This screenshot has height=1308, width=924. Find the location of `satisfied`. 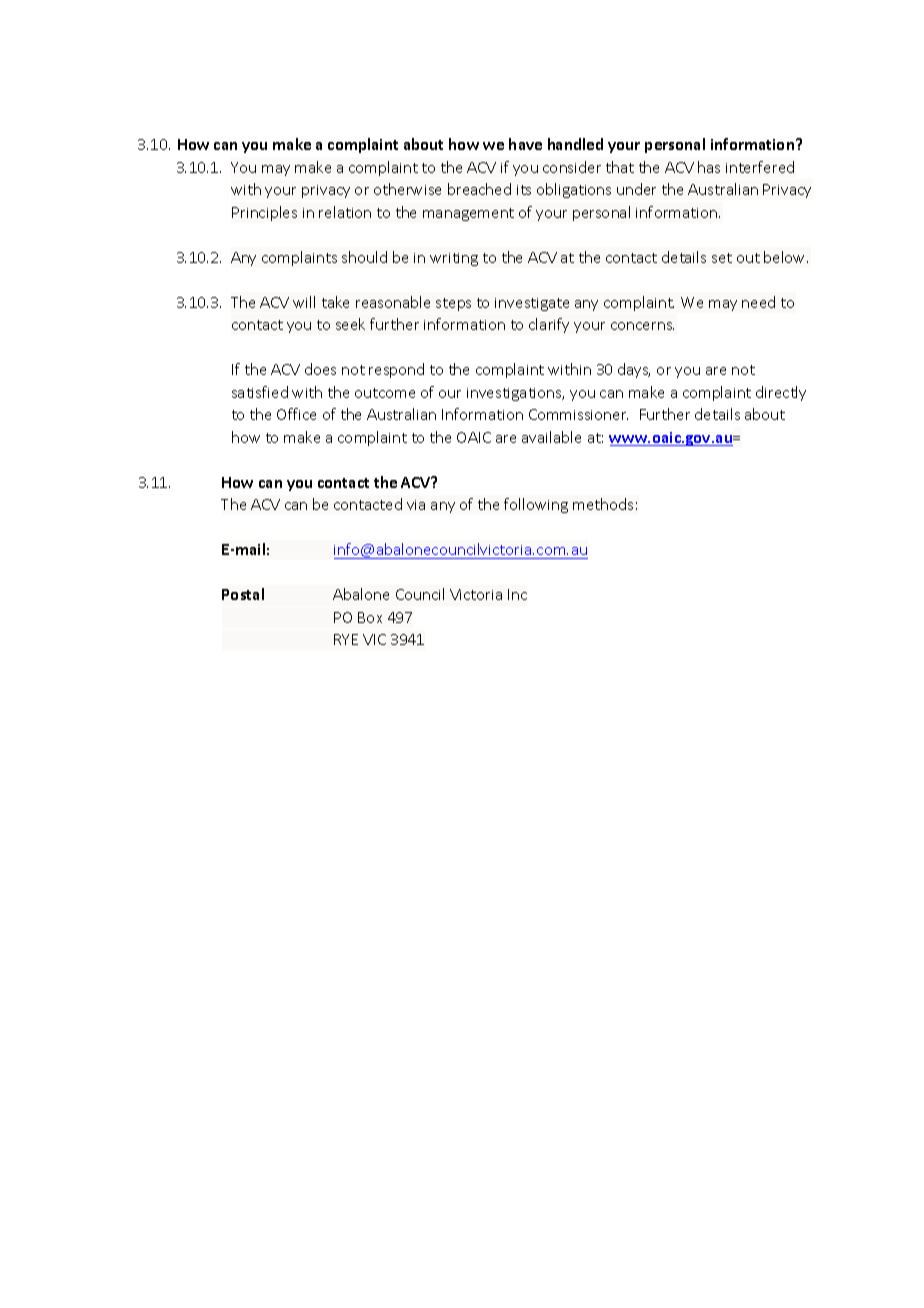

satisfied is located at coordinates (260, 392).
